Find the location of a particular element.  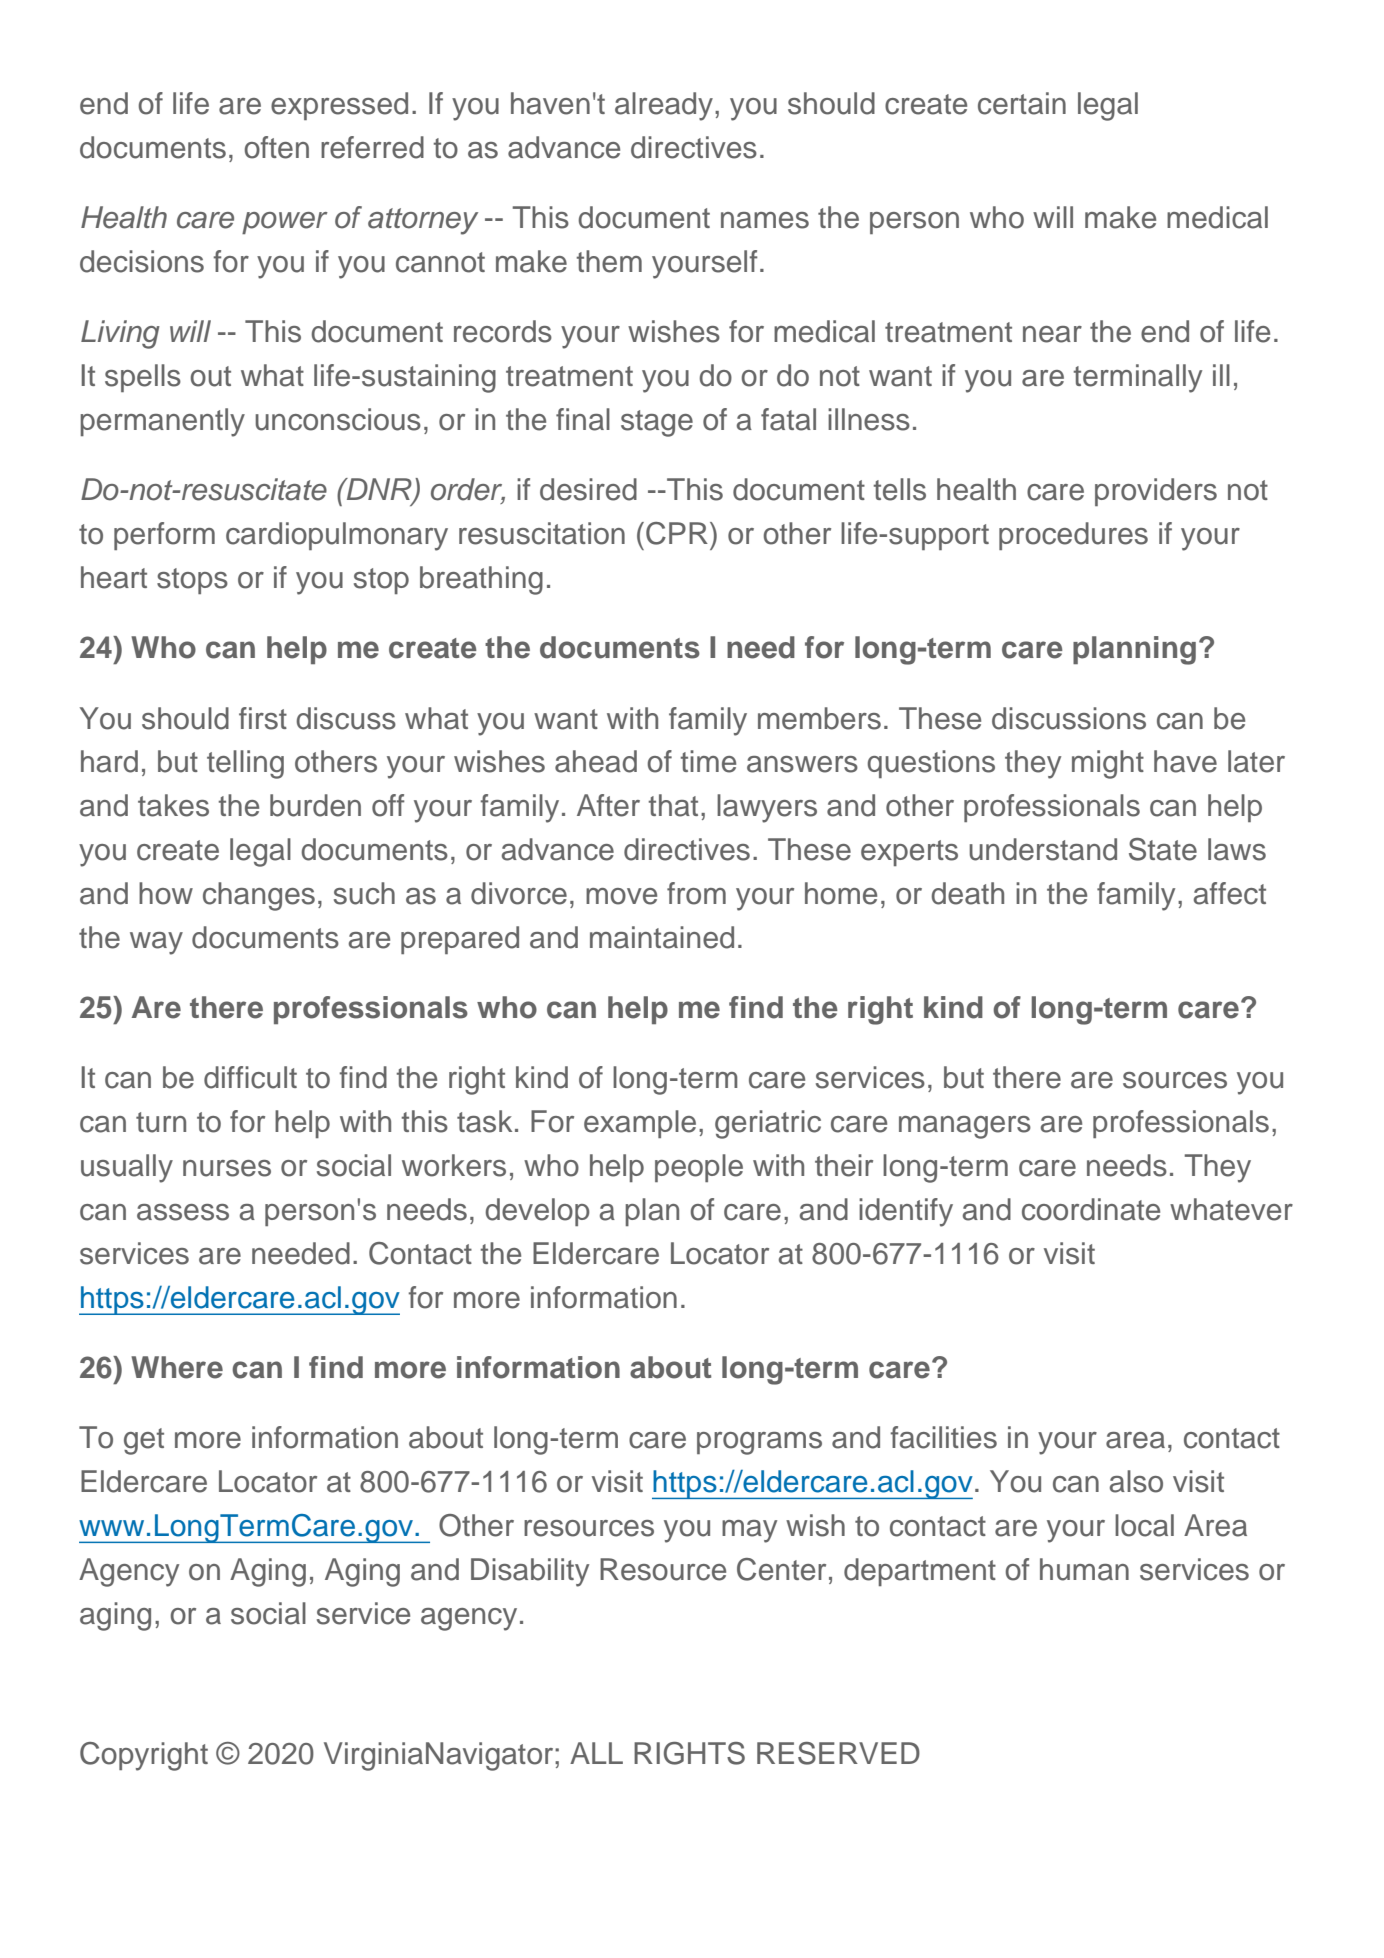

programs is located at coordinates (759, 1443).
